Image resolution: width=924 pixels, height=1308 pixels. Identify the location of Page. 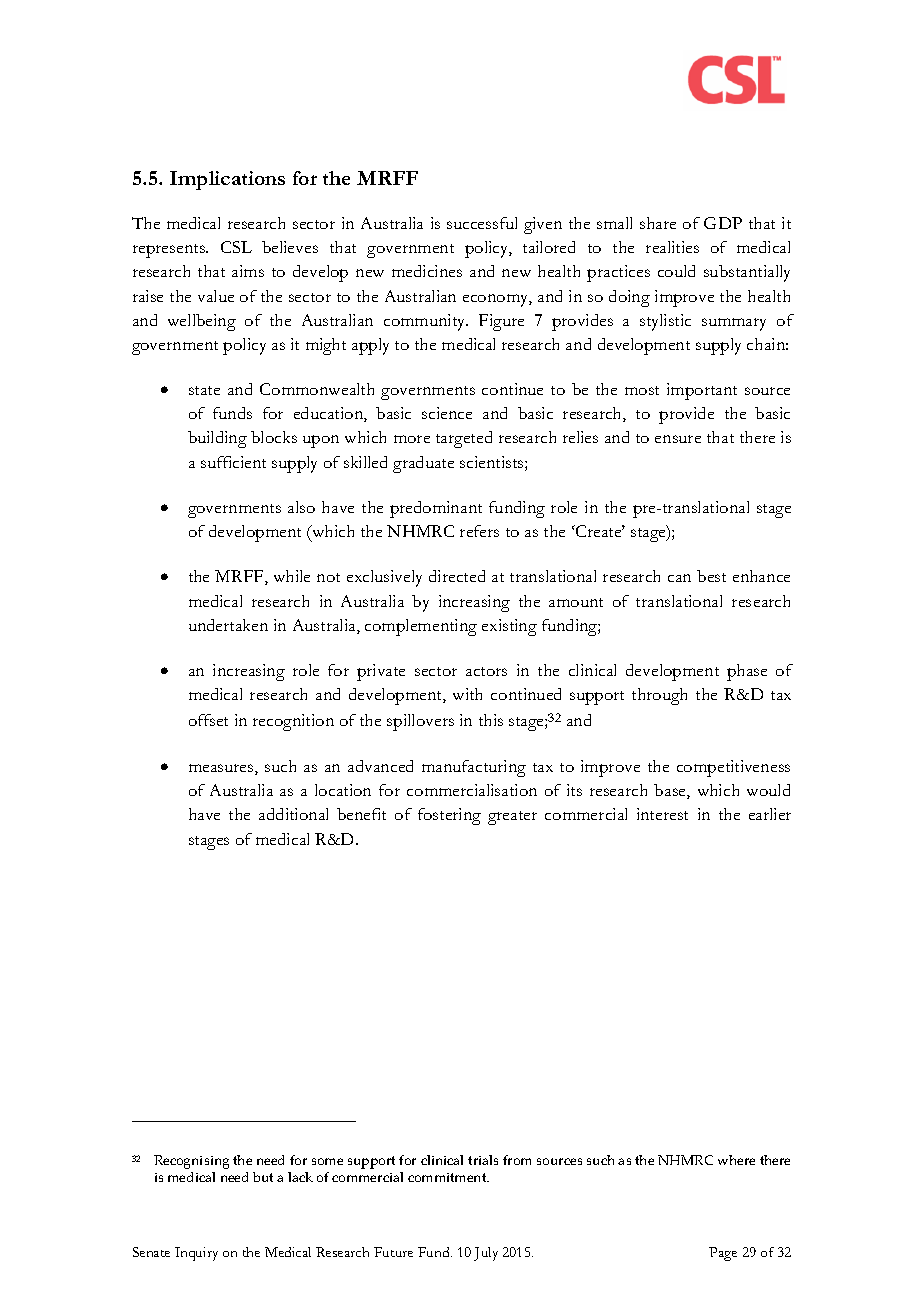
(723, 1254).
